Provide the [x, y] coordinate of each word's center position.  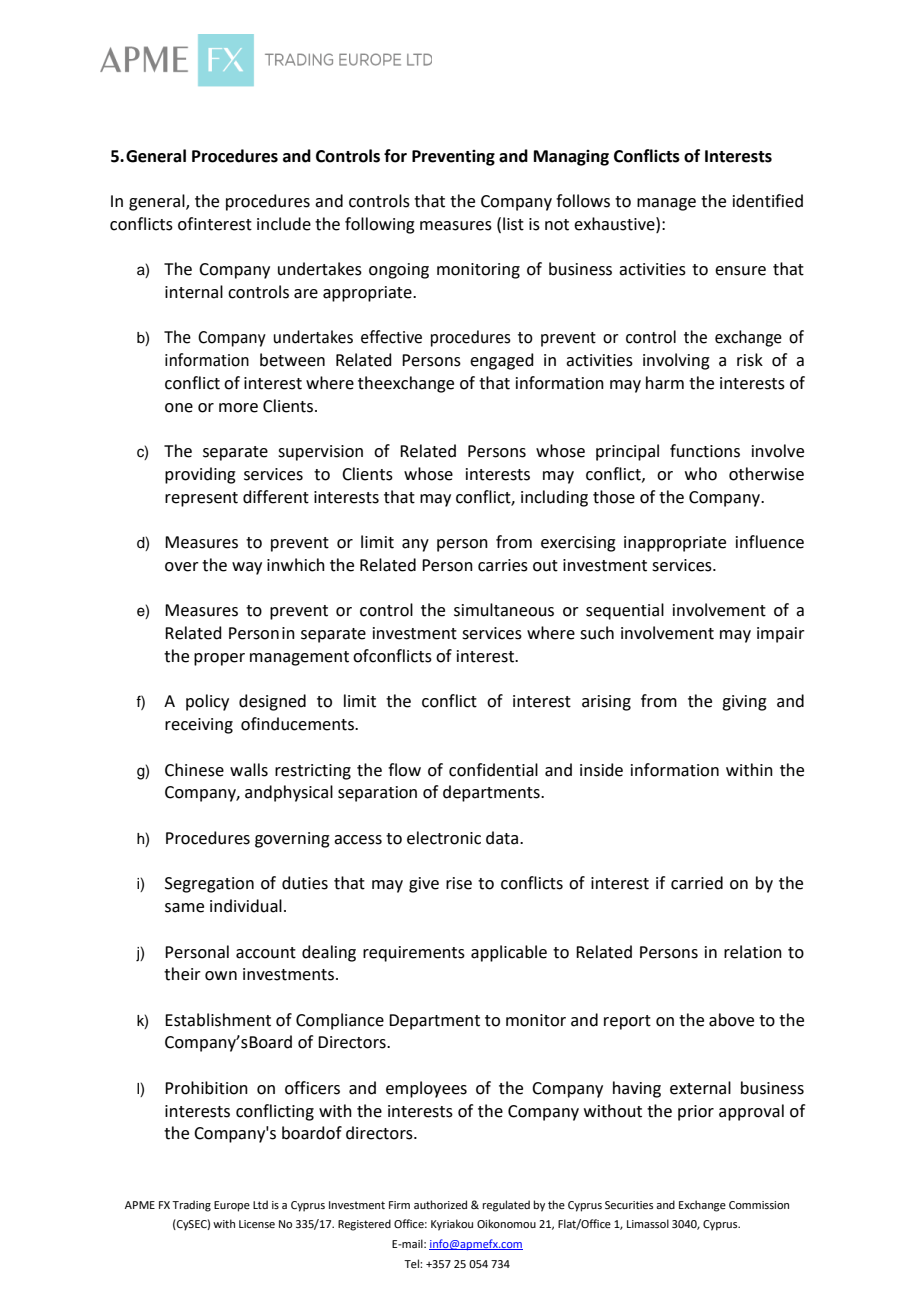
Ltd [260, 1204]
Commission [759, 1205]
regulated [506, 1206]
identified [768, 201]
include [284, 224]
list [513, 224]
